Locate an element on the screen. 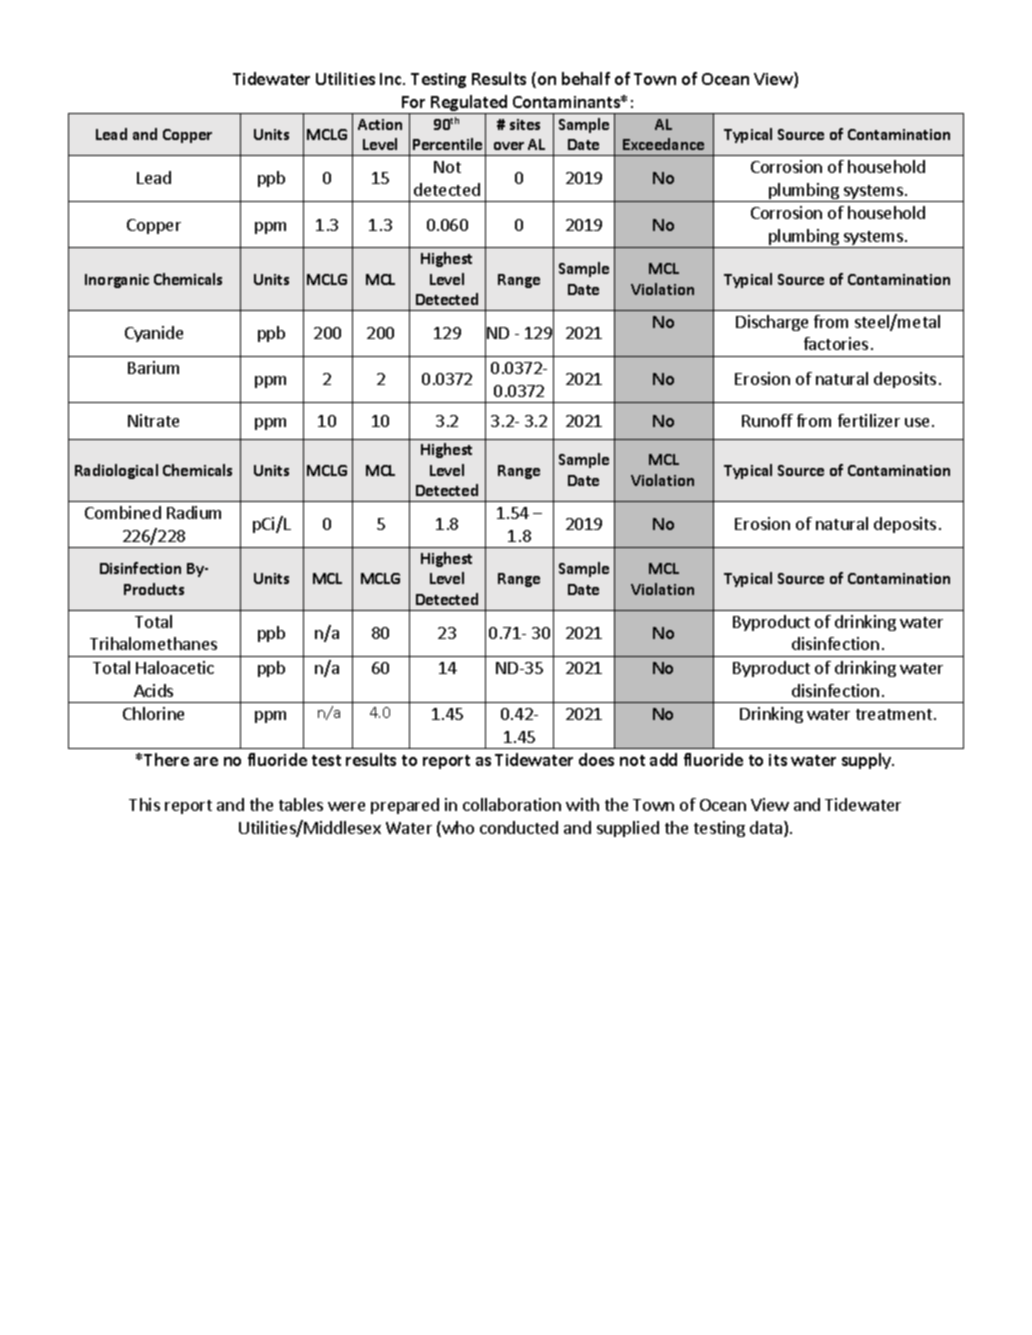 This screenshot has height=1335, width=1032. Trihalomethanes is located at coordinates (153, 643).
